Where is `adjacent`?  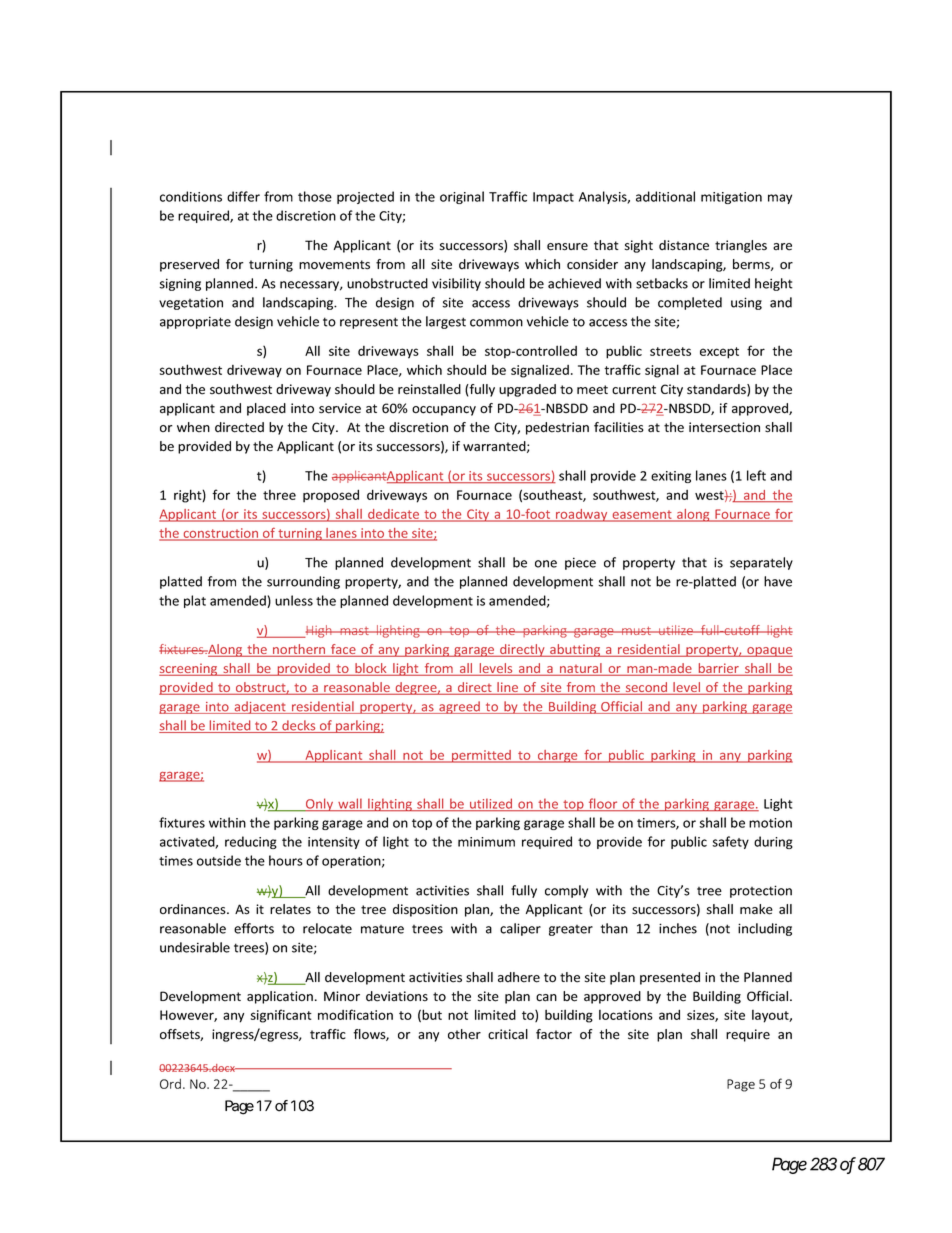 adjacent is located at coordinates (260, 707).
